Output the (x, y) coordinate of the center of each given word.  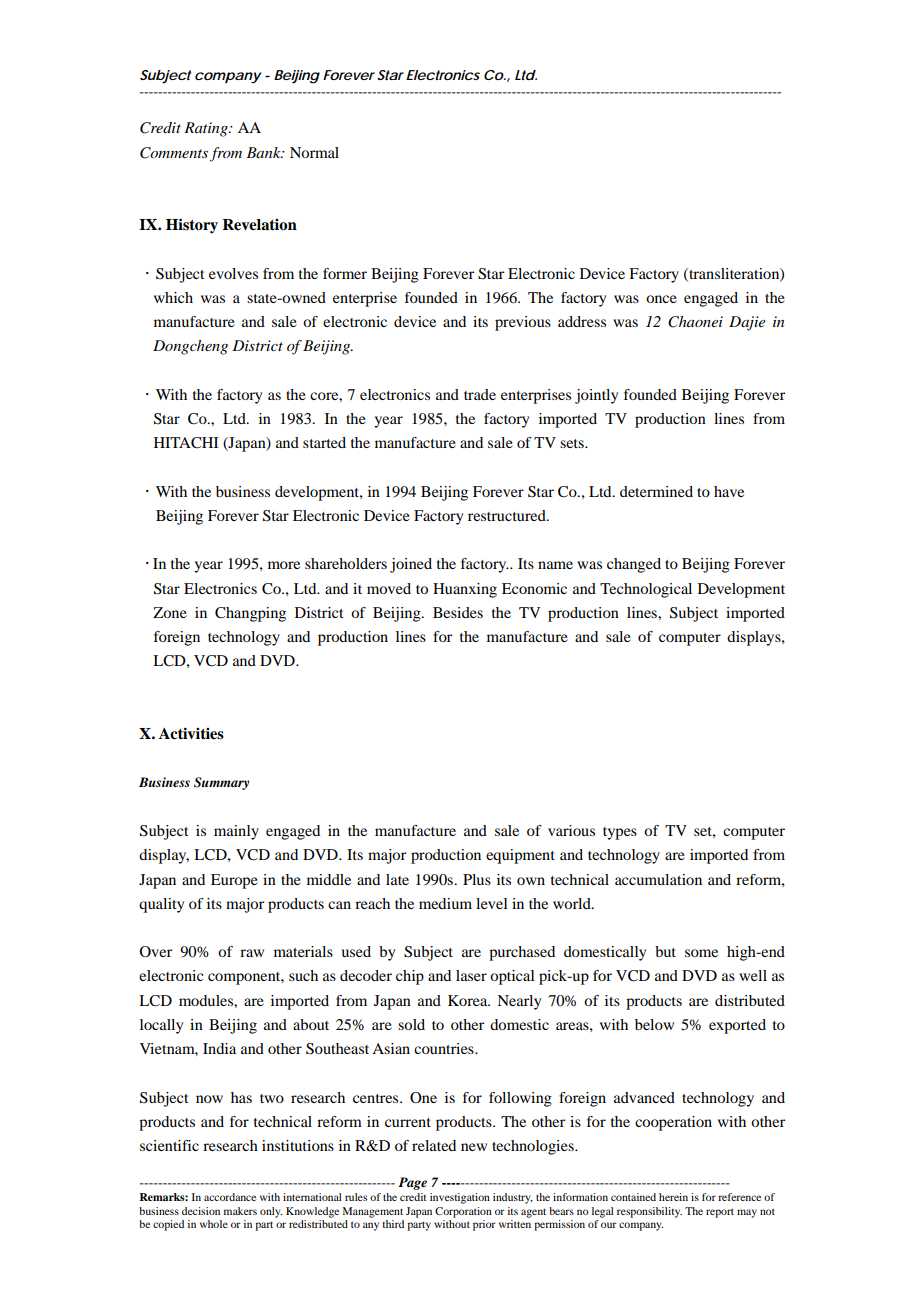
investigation (460, 1198)
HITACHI (186, 443)
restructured (508, 515)
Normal (314, 152)
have (729, 491)
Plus (477, 879)
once (661, 299)
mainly (236, 832)
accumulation (658, 879)
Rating (207, 129)
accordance (230, 1197)
